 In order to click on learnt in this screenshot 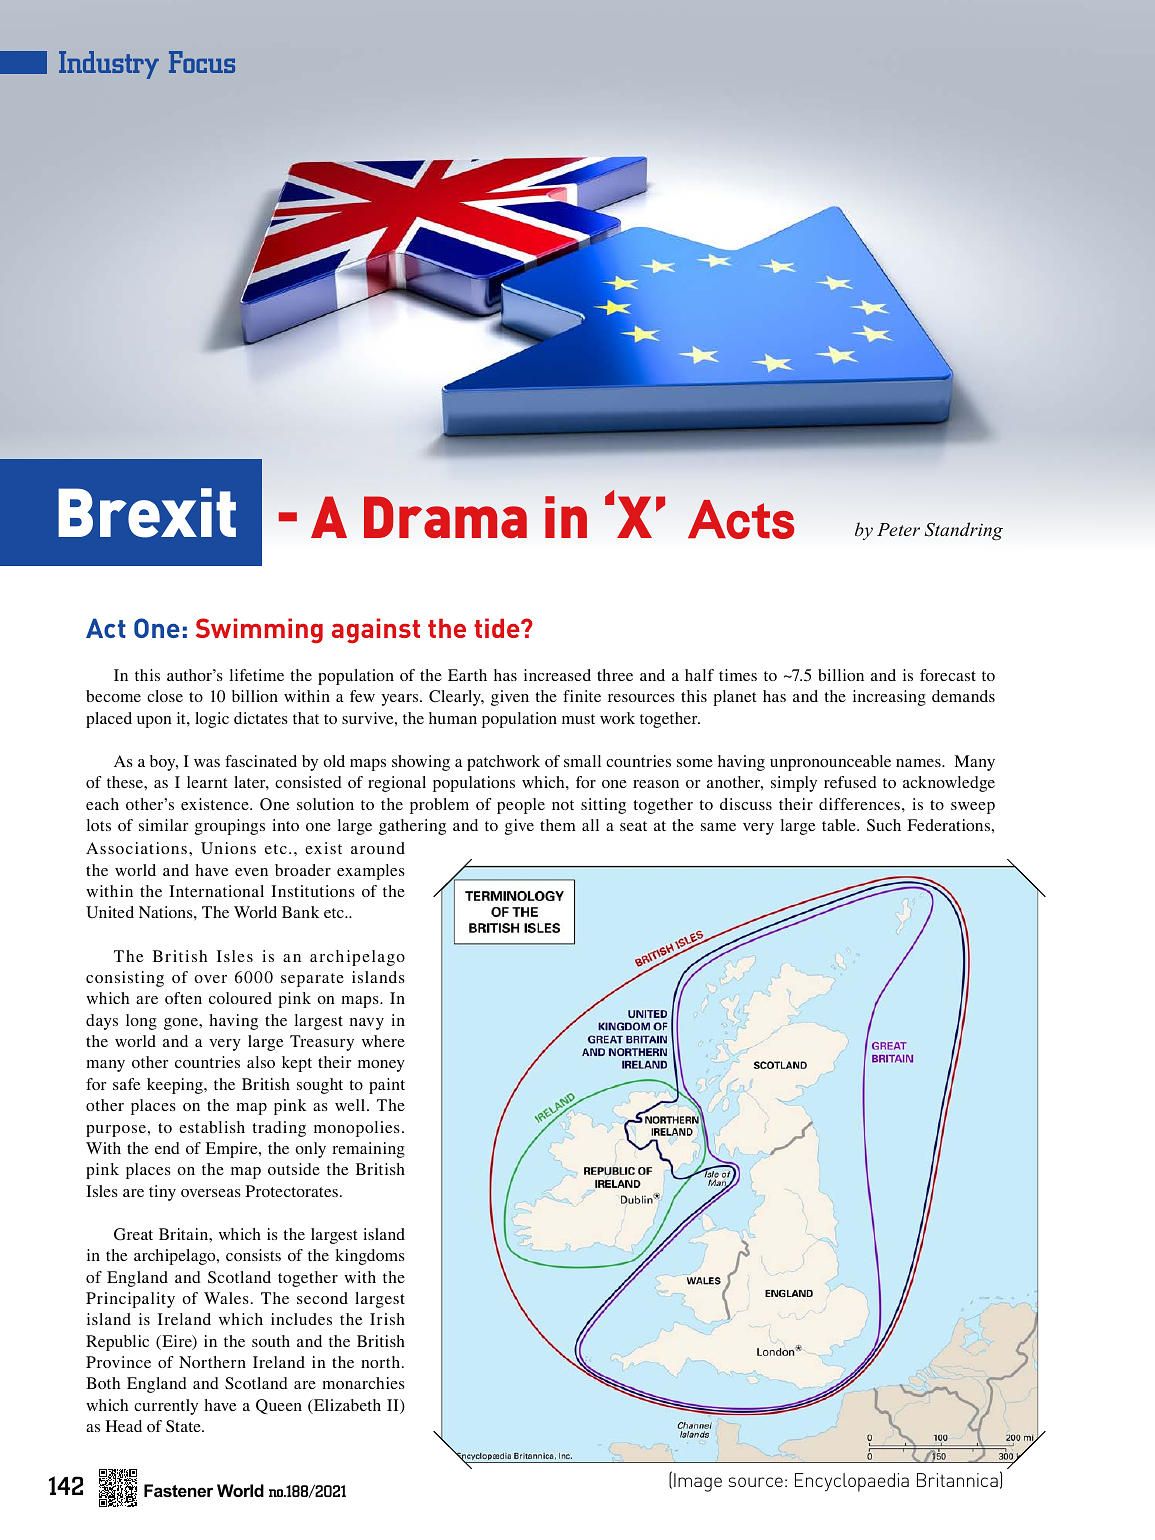, I will do `click(207, 782)`.
